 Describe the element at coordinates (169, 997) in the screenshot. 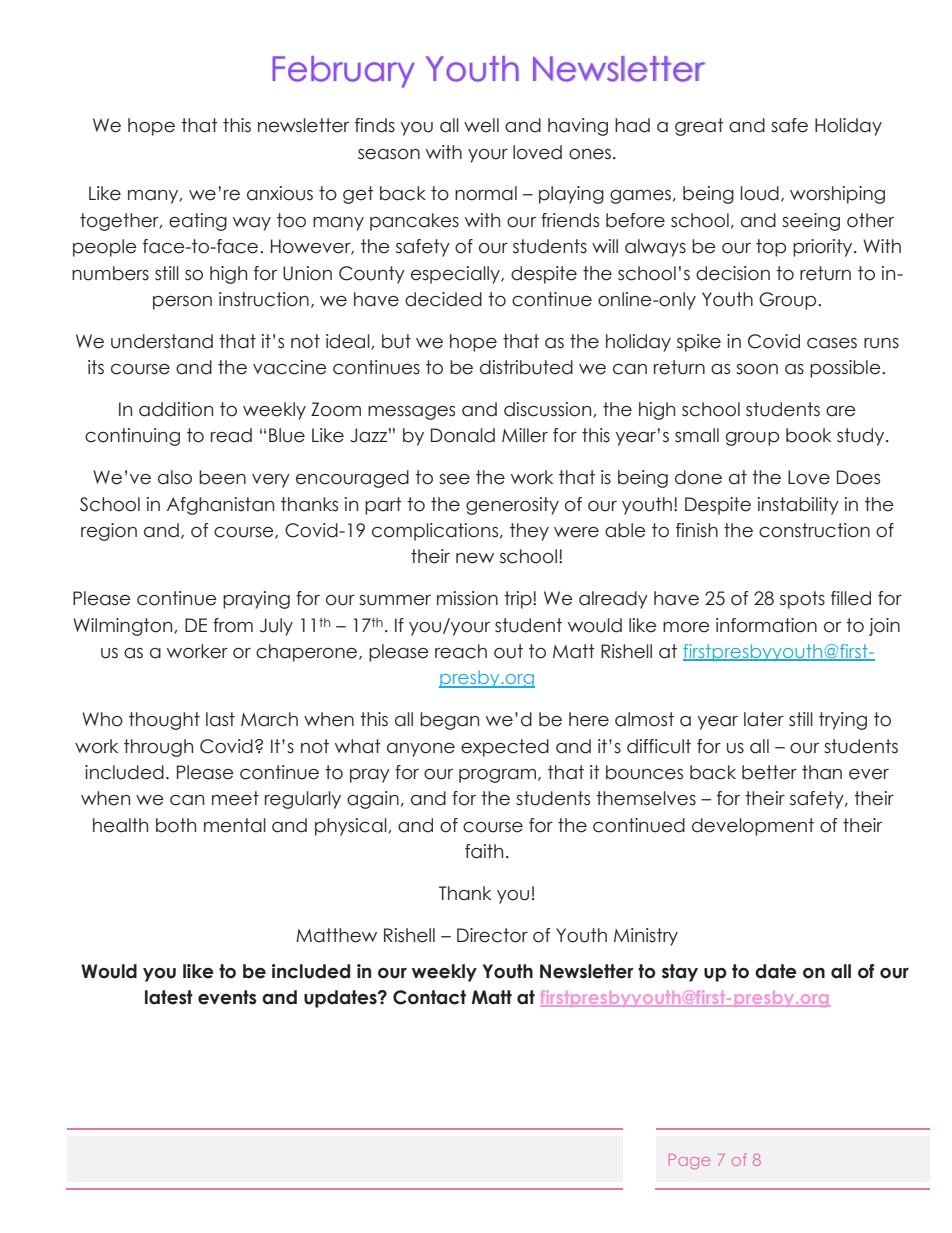

I see `latest` at that location.
